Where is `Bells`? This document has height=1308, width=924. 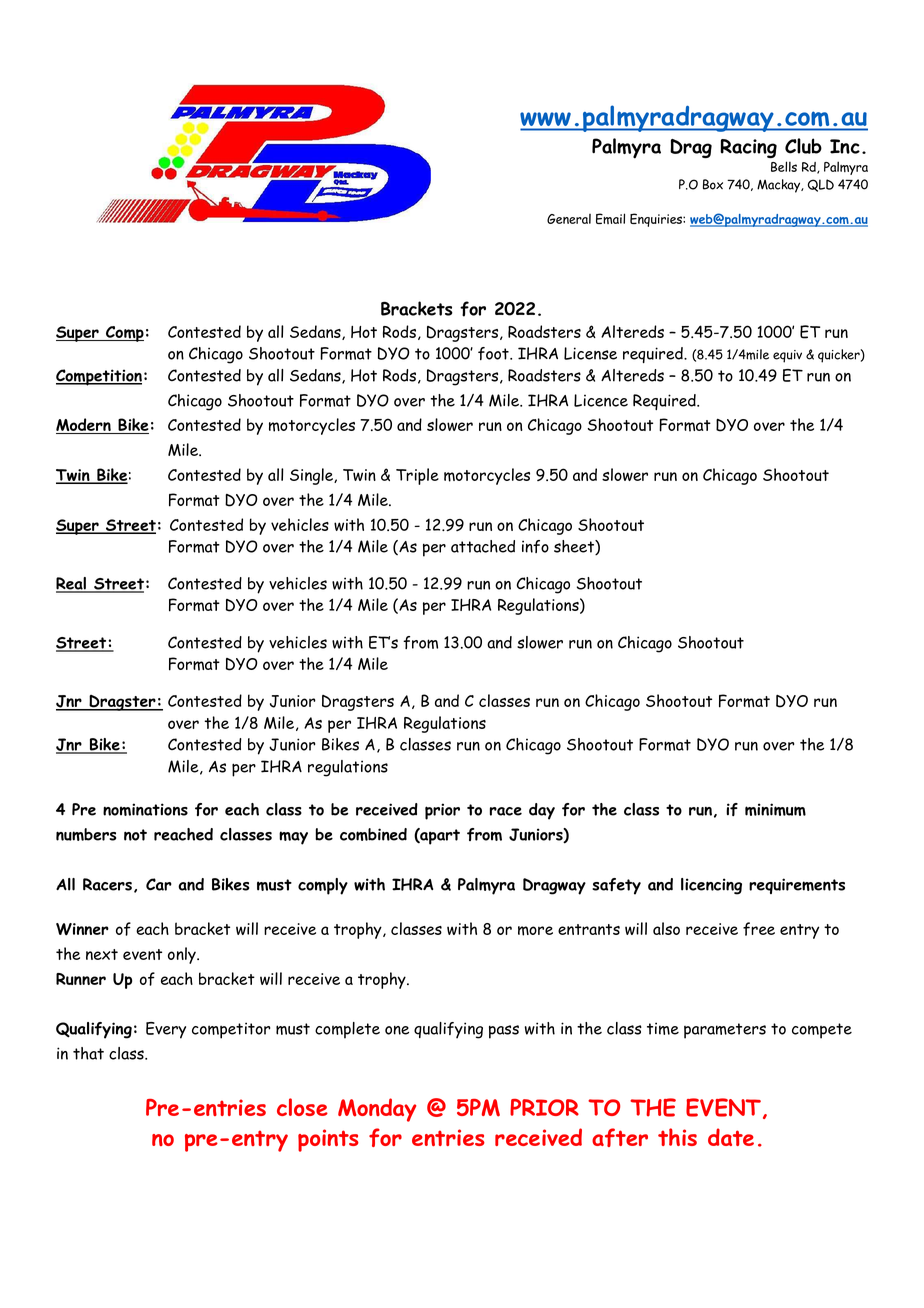 Bells is located at coordinates (784, 166).
